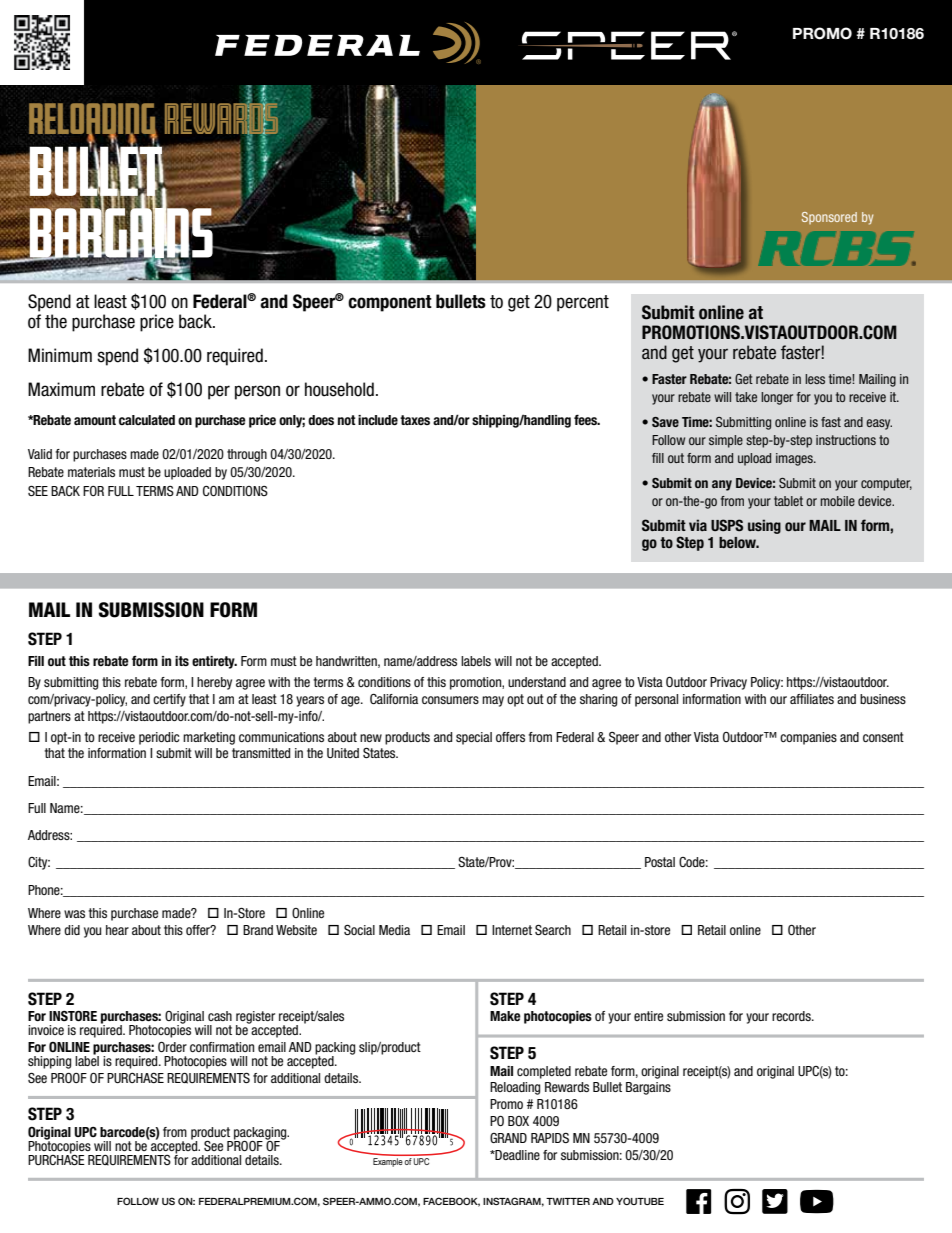 The width and height of the page is (952, 1233). What do you see at coordinates (640, 1201) in the page?
I see `YOUTUBE` at bounding box center [640, 1201].
